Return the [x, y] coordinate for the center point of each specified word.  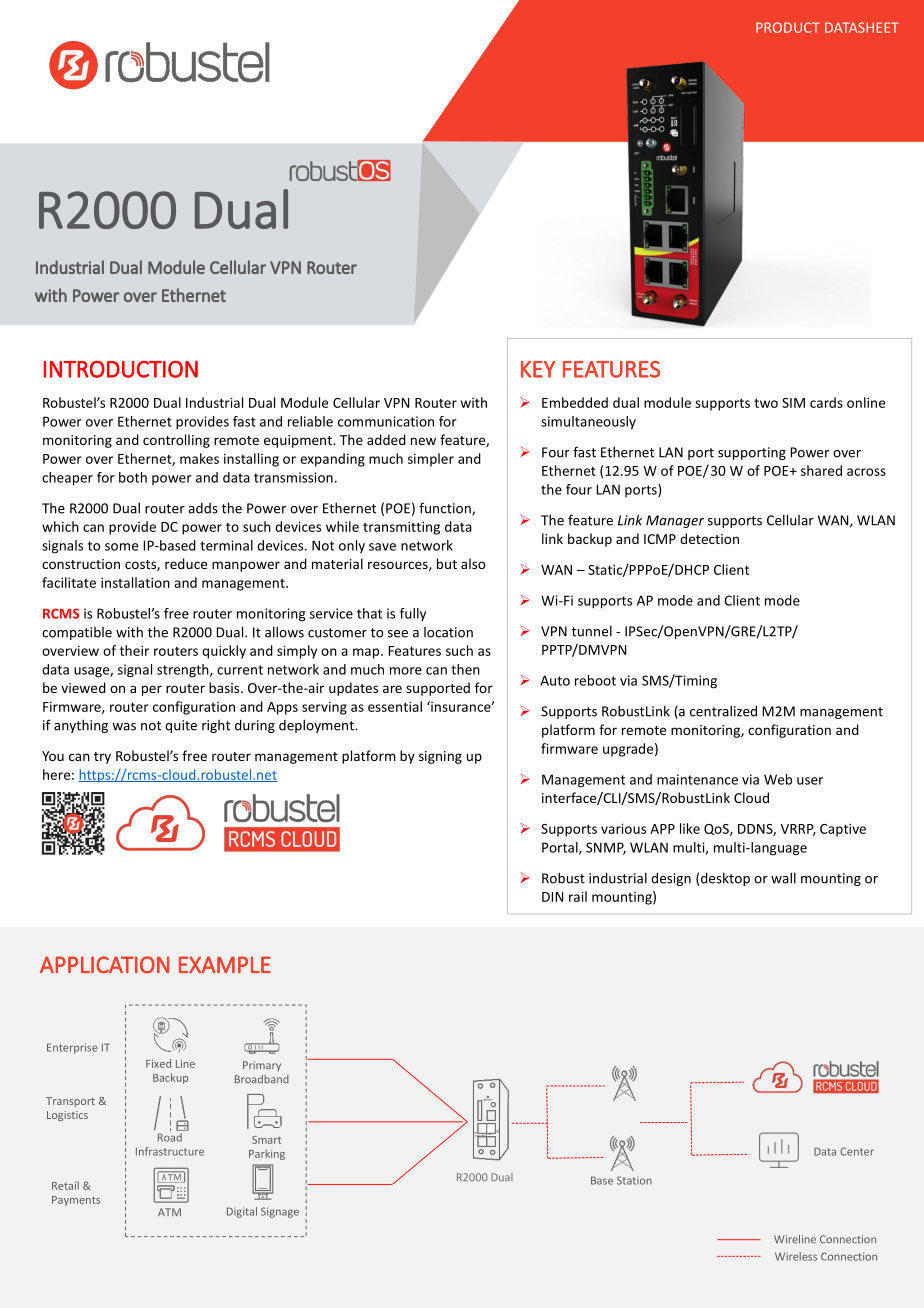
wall [783, 878]
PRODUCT [788, 27]
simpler [431, 460]
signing [440, 757]
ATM [169, 1212]
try [102, 758]
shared [821, 470]
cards [826, 402]
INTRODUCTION [120, 369]
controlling [176, 441]
